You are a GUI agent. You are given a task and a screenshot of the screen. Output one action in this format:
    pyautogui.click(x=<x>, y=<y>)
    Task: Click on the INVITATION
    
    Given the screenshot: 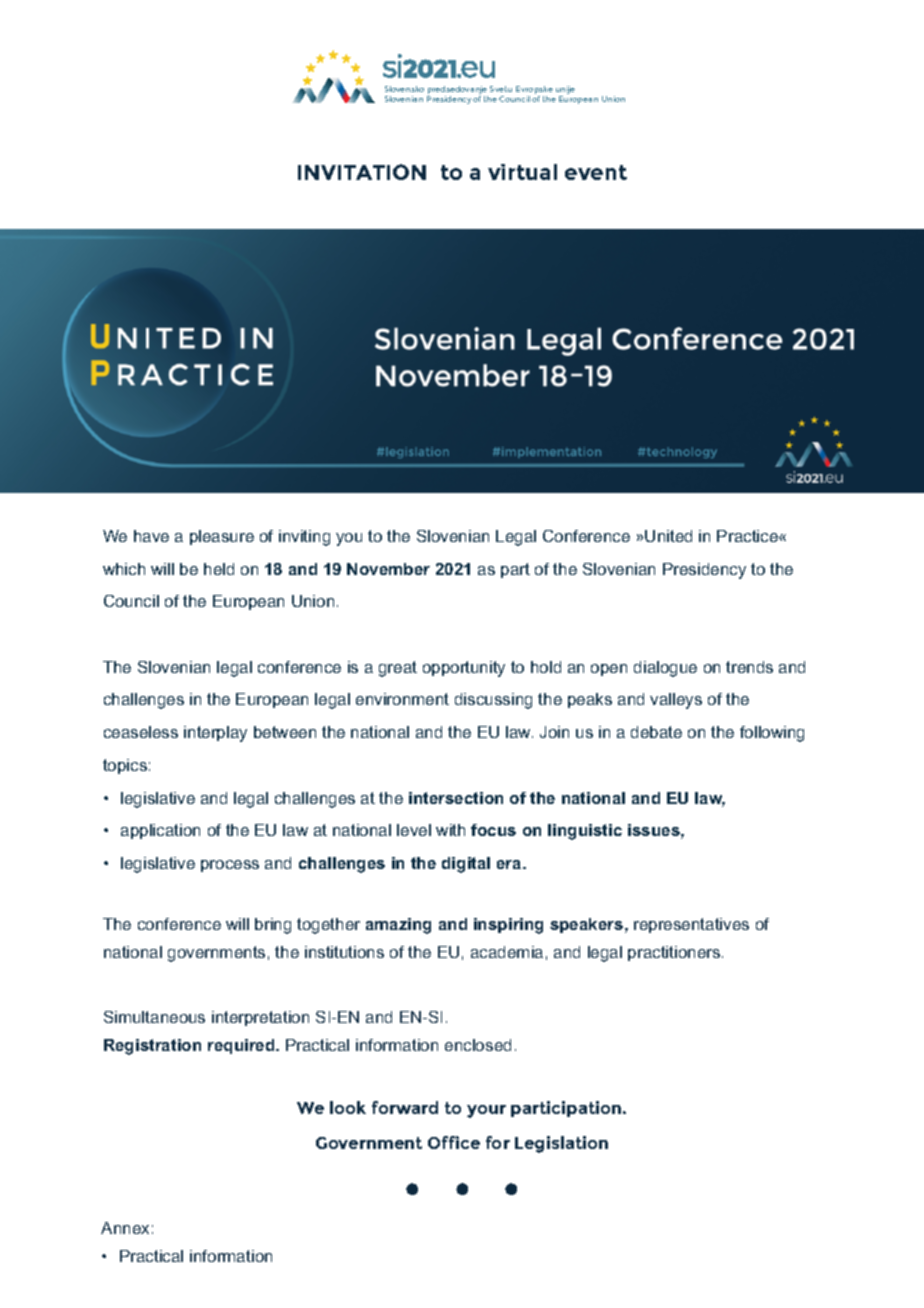 What is the action you would take?
    pyautogui.click(x=362, y=172)
